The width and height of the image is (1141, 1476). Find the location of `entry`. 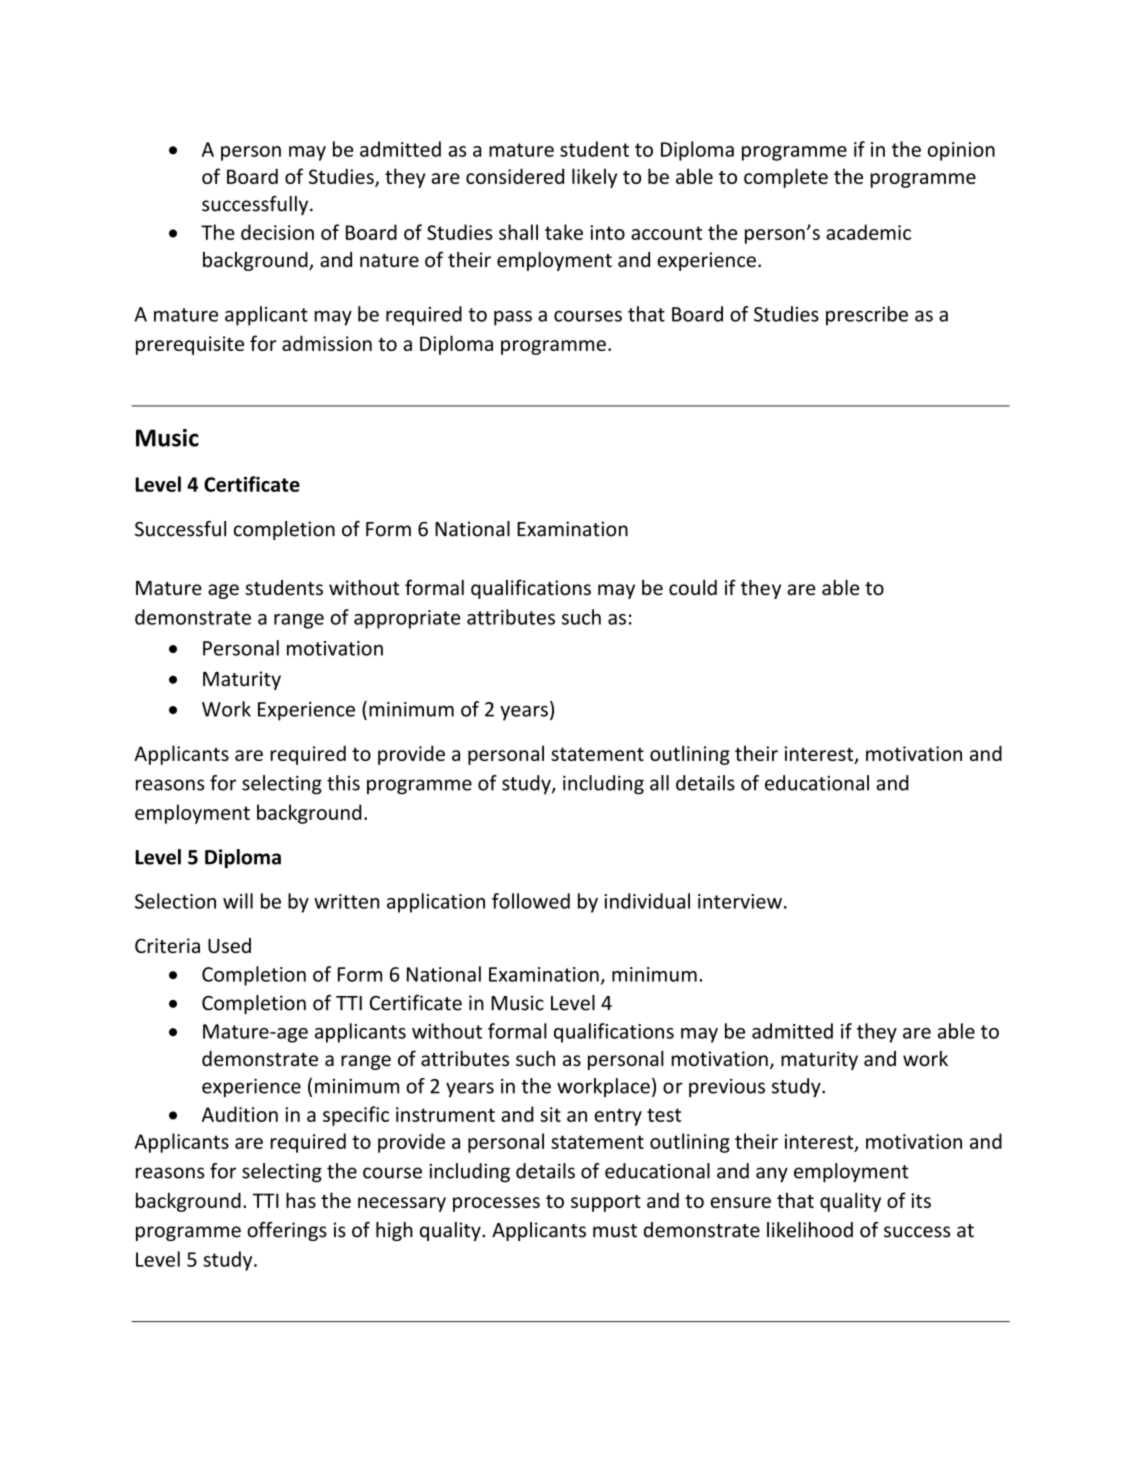

entry is located at coordinates (618, 1117).
